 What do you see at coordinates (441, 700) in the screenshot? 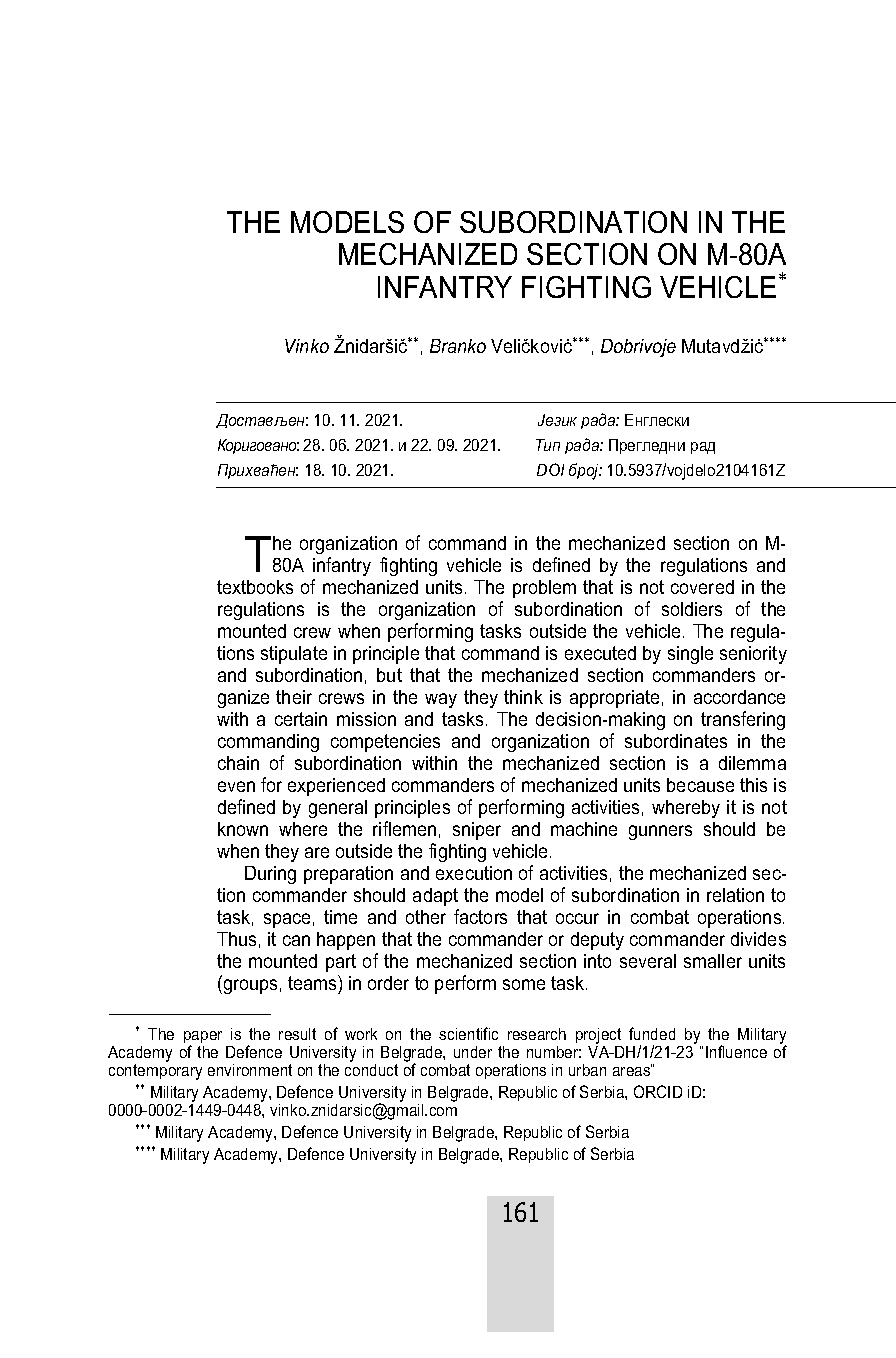
I see `way` at bounding box center [441, 700].
